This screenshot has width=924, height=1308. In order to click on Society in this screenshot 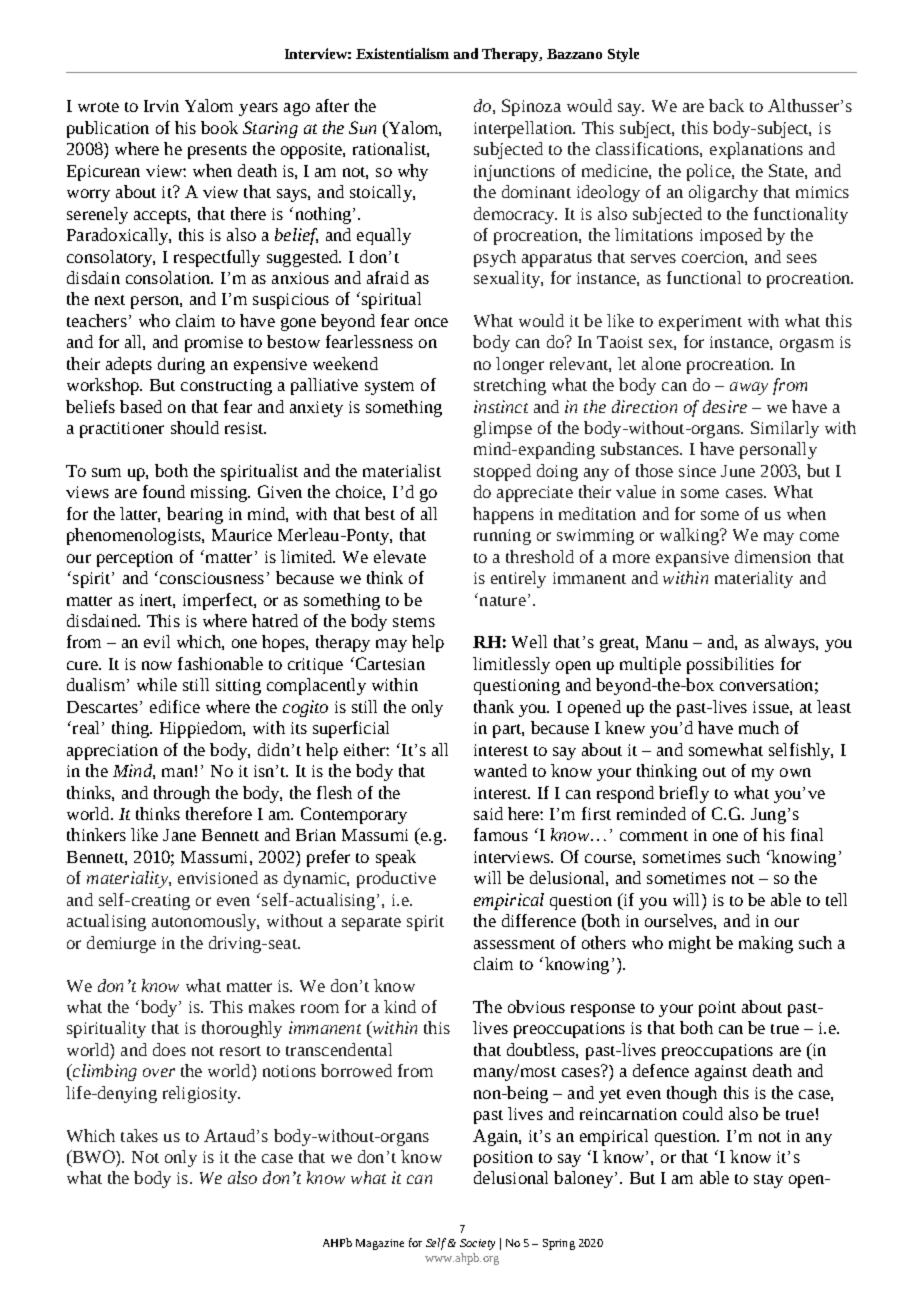, I will do `click(477, 1244)`.
